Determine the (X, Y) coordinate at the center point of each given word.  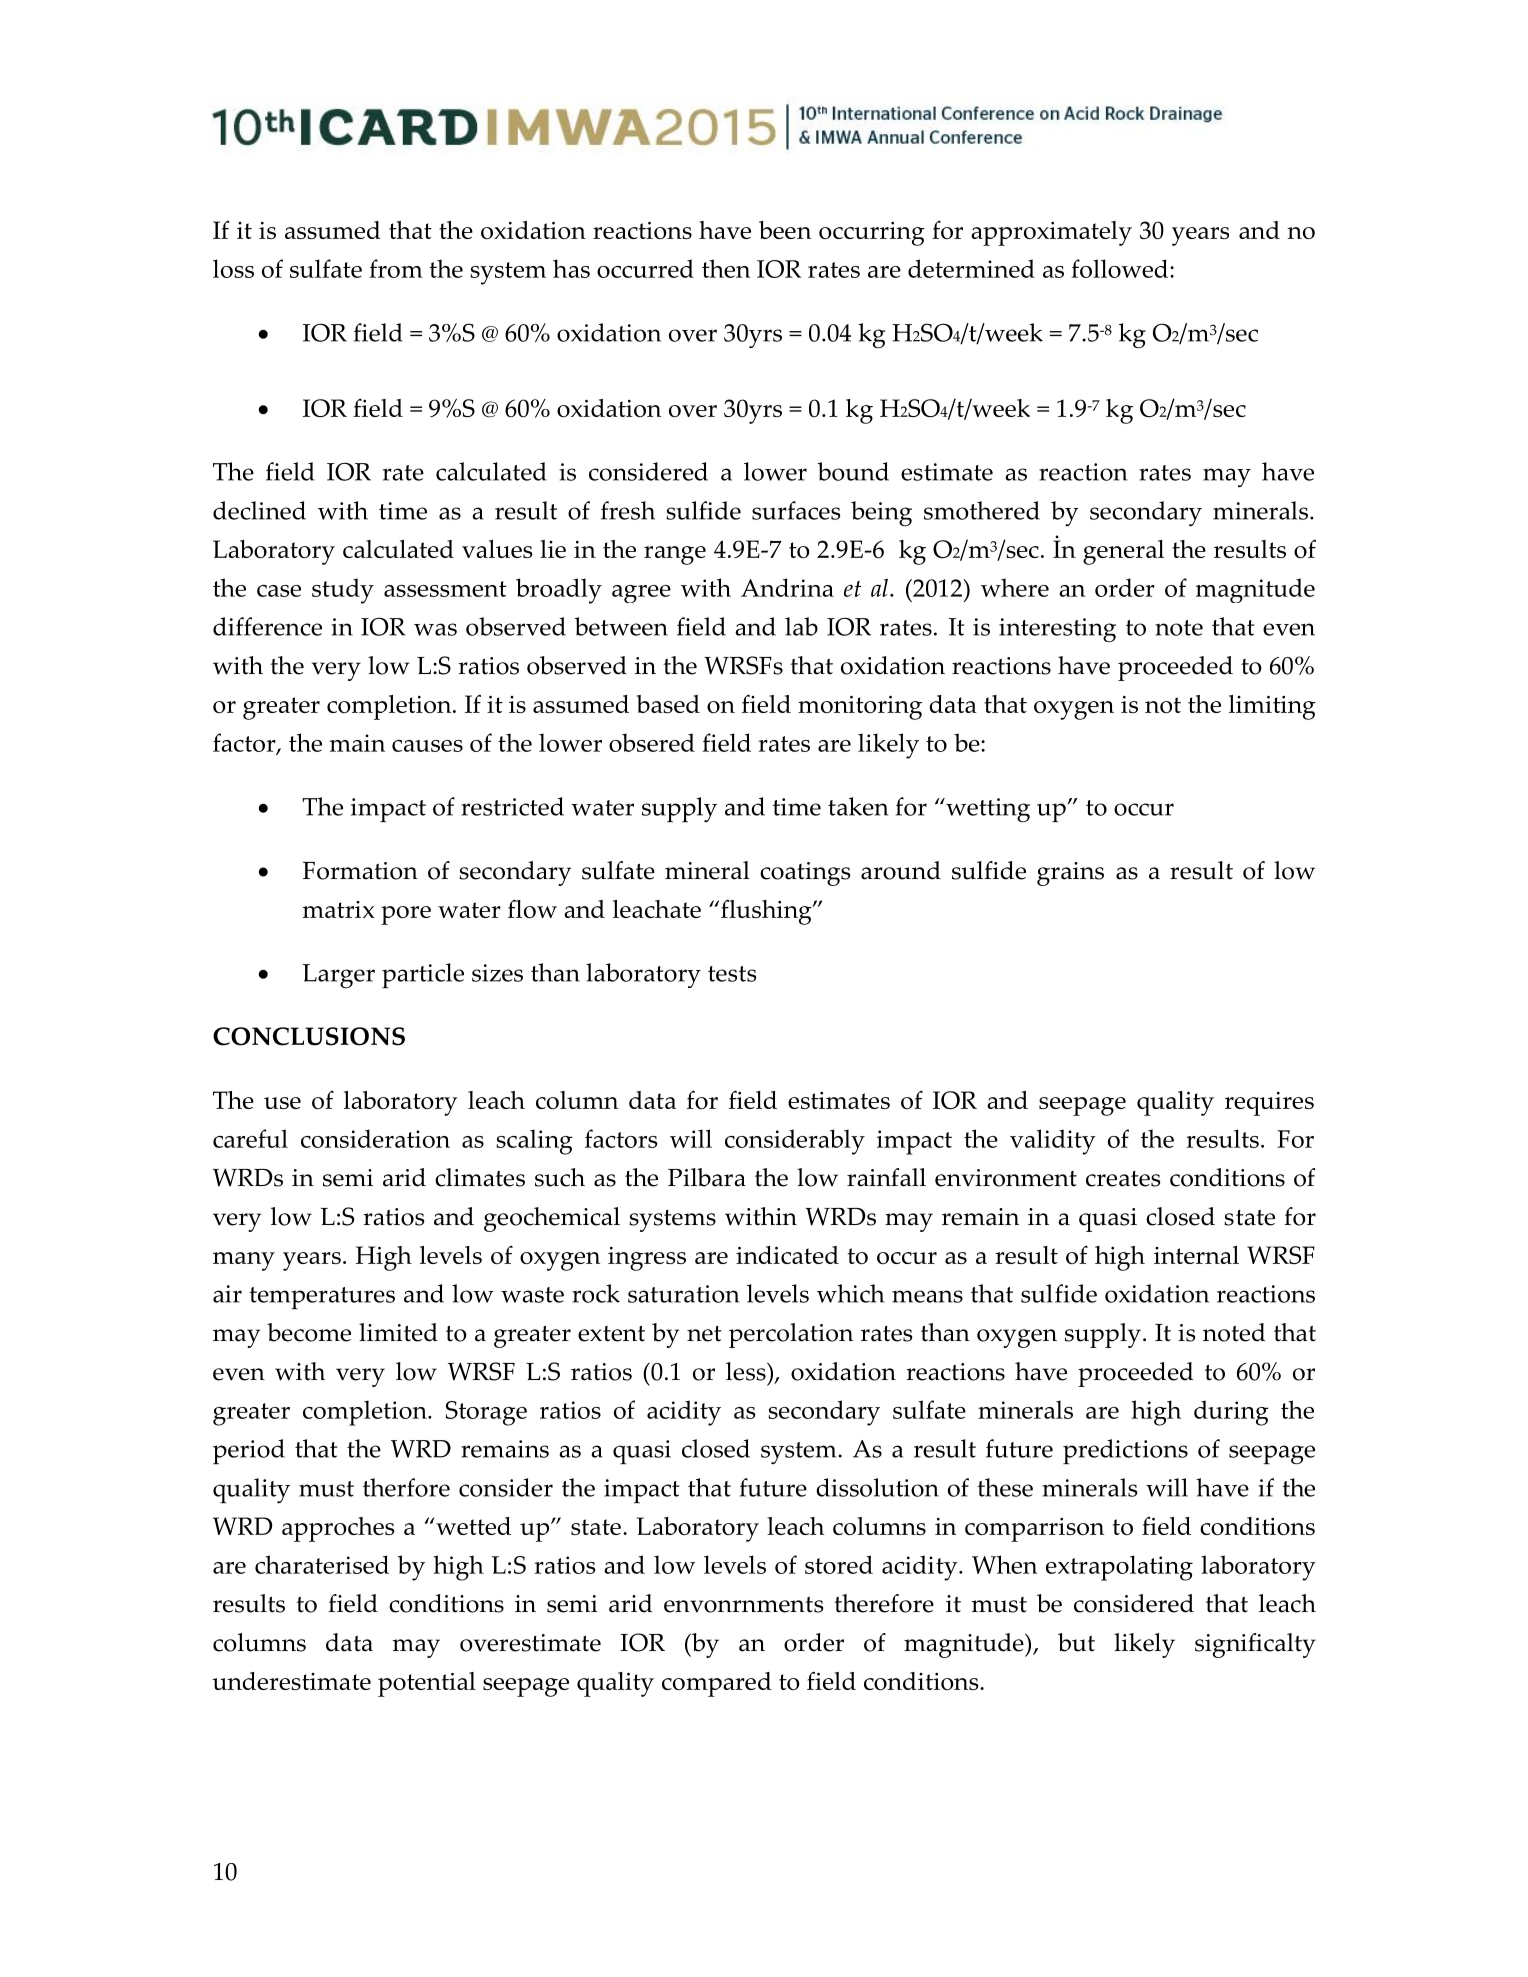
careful (250, 1138)
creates (1123, 1179)
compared (717, 1684)
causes (427, 746)
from (396, 268)
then (726, 268)
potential (427, 1684)
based (668, 704)
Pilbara (707, 1177)
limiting (1272, 707)
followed (1121, 268)
